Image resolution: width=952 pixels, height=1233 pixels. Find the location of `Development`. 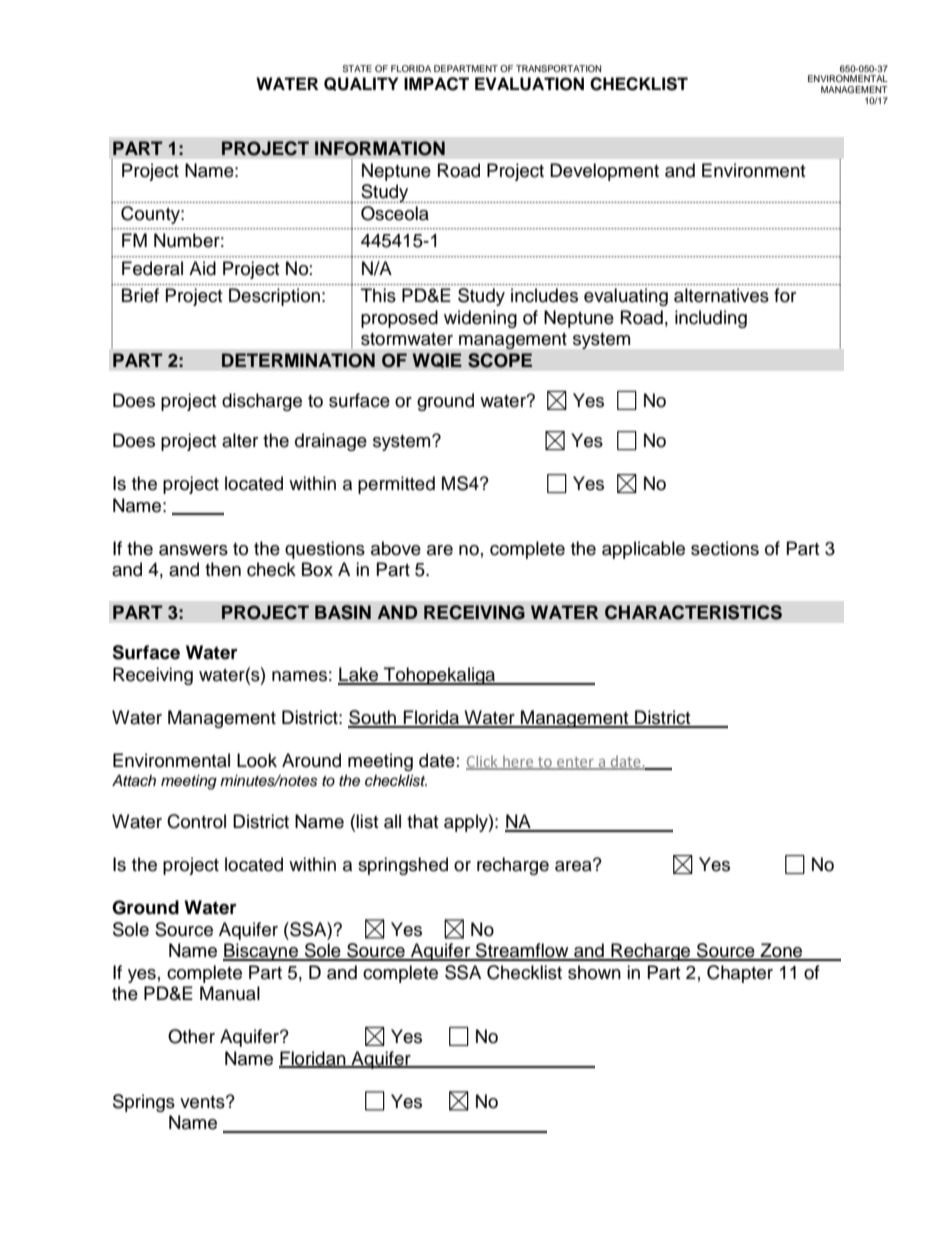

Development is located at coordinates (604, 172).
